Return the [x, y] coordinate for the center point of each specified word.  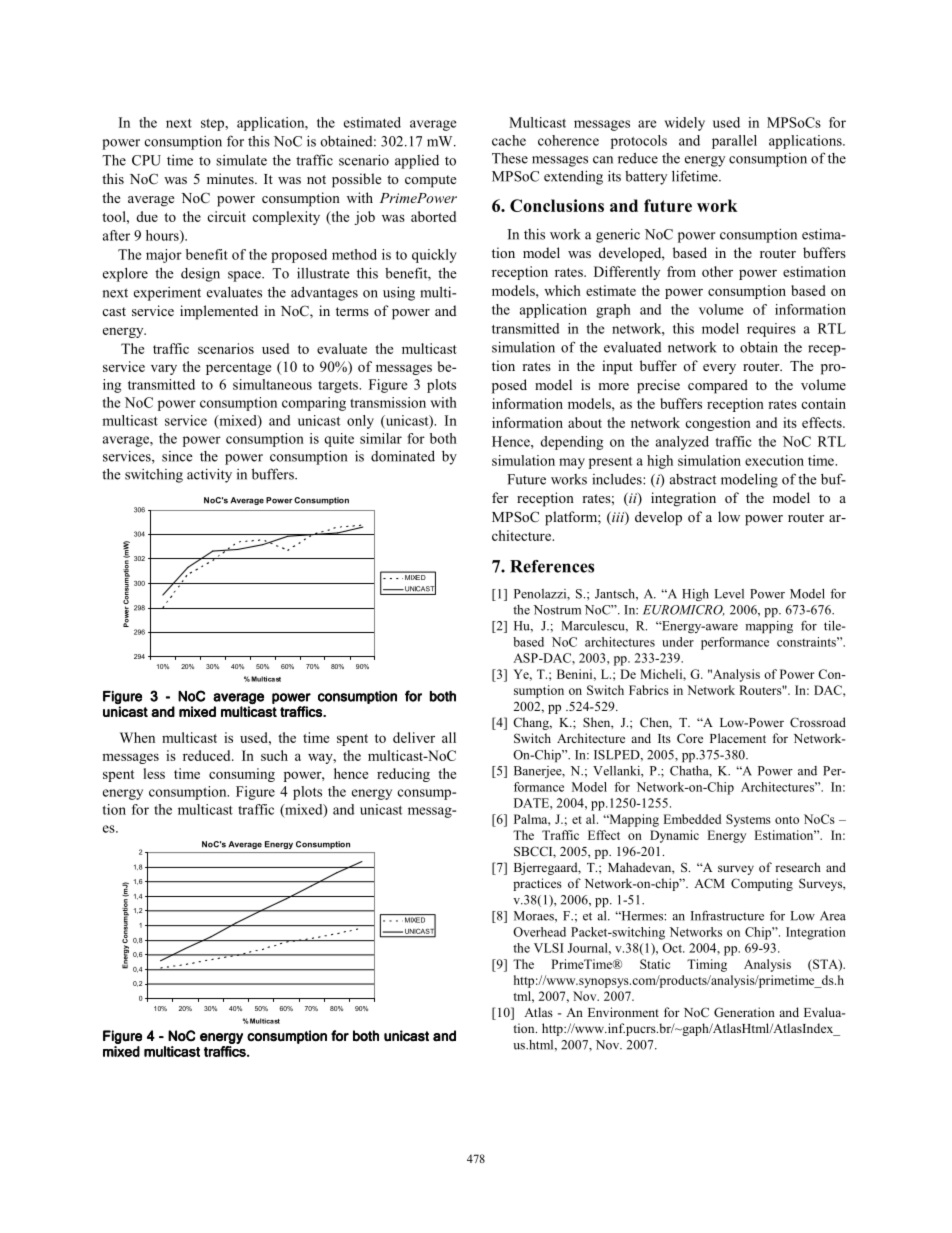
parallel [734, 142]
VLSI [549, 948]
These [510, 158]
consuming [242, 775]
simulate [241, 160]
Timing [707, 965]
